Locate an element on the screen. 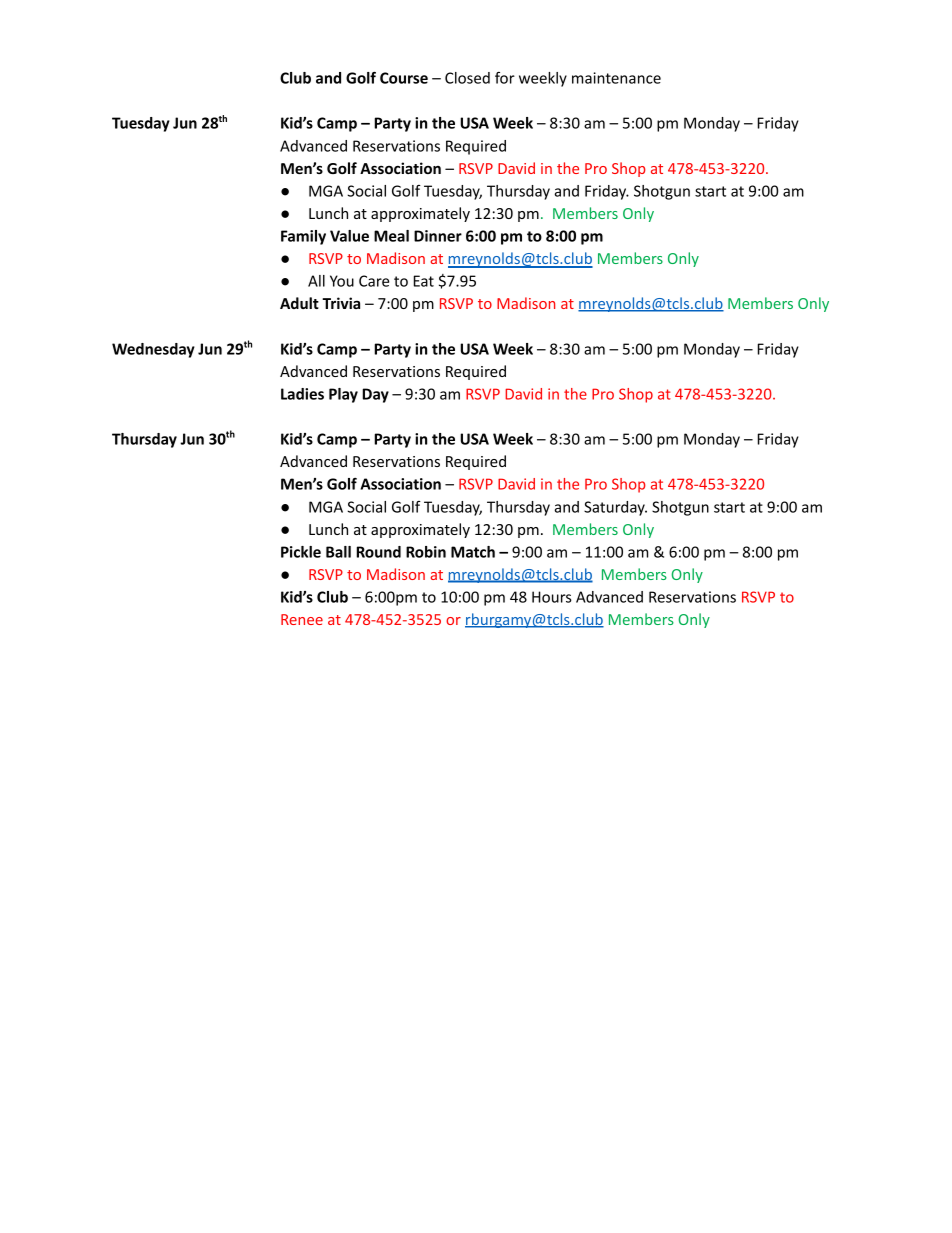 Image resolution: width=952 pixels, height=1233 pixels. Eat is located at coordinates (424, 281).
